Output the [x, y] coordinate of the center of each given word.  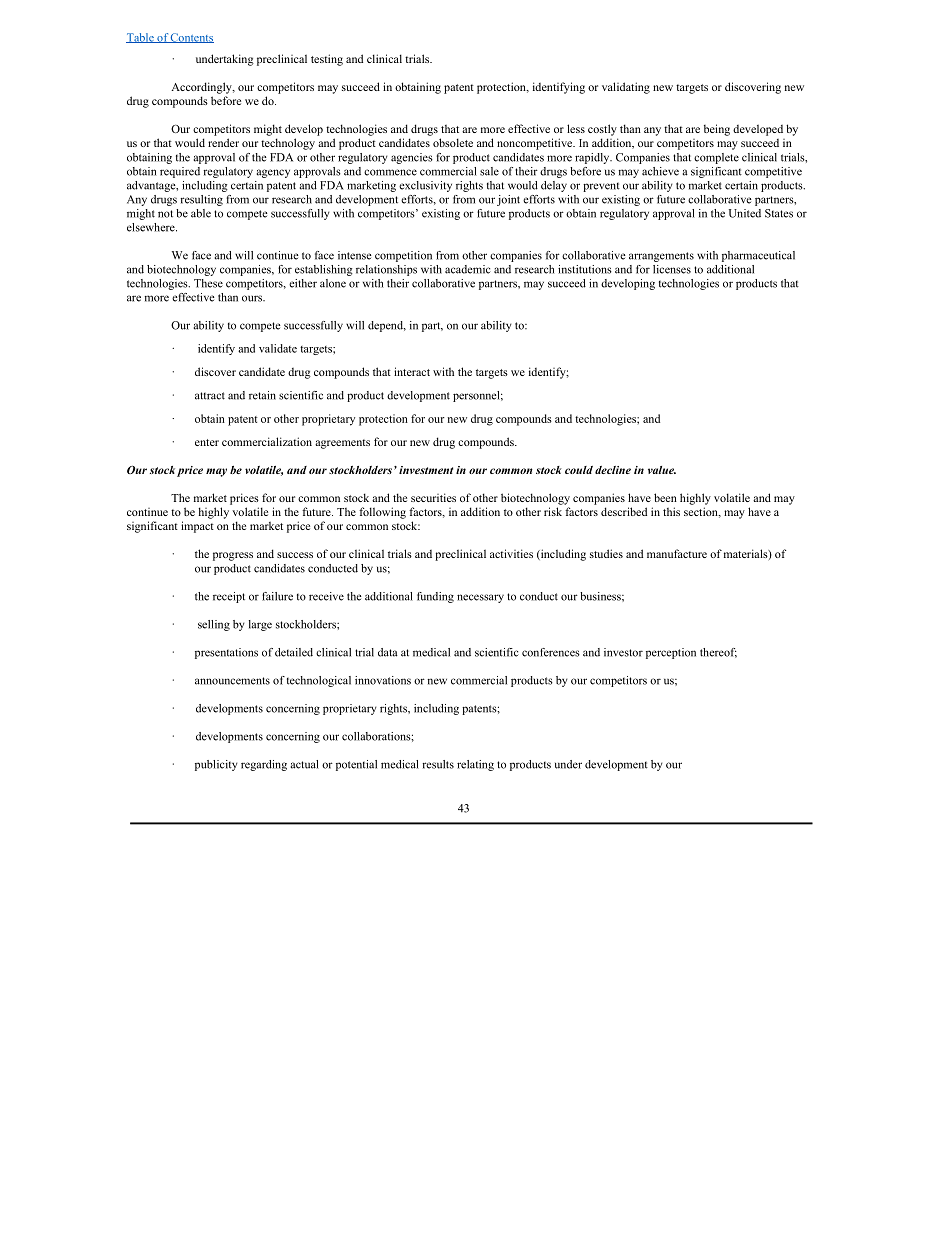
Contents [191, 38]
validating [626, 88]
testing [327, 60]
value [662, 470]
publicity [216, 765]
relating [475, 765]
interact [412, 371]
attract [210, 396]
